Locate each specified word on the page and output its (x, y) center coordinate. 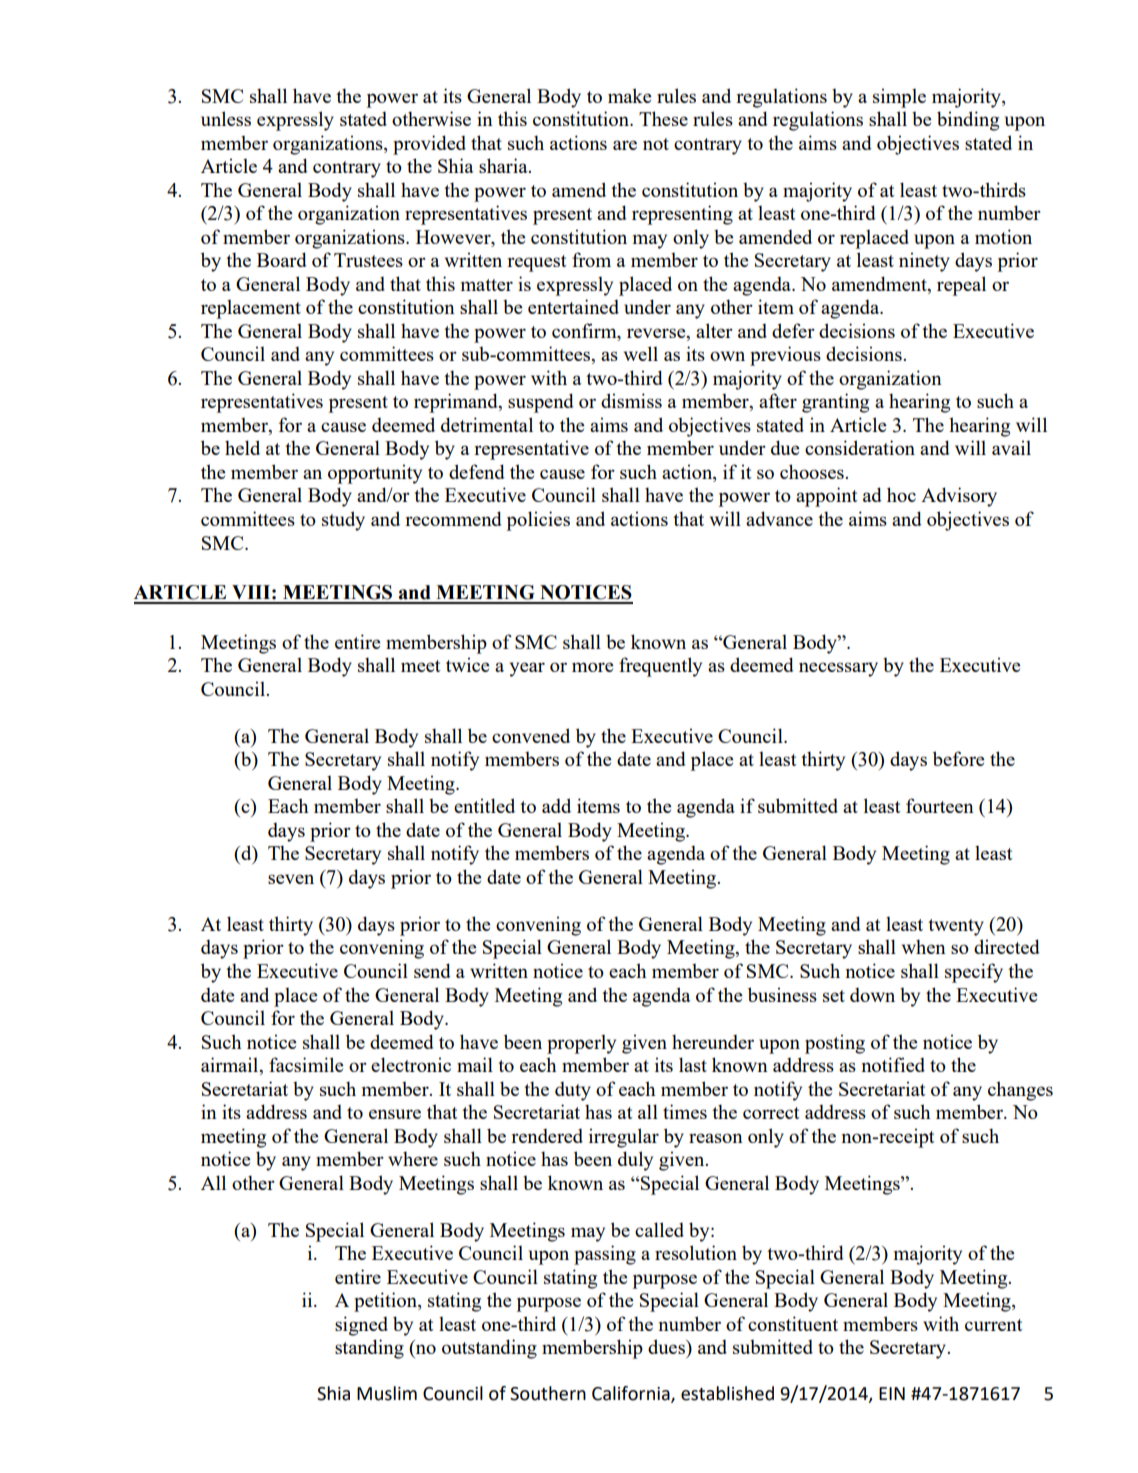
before (959, 758)
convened (531, 735)
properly (581, 1044)
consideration (860, 447)
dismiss (631, 400)
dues (667, 1346)
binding (968, 121)
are (625, 145)
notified (893, 1064)
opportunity (375, 474)
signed (361, 1326)
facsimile (306, 1064)
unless (226, 118)
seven (291, 879)
